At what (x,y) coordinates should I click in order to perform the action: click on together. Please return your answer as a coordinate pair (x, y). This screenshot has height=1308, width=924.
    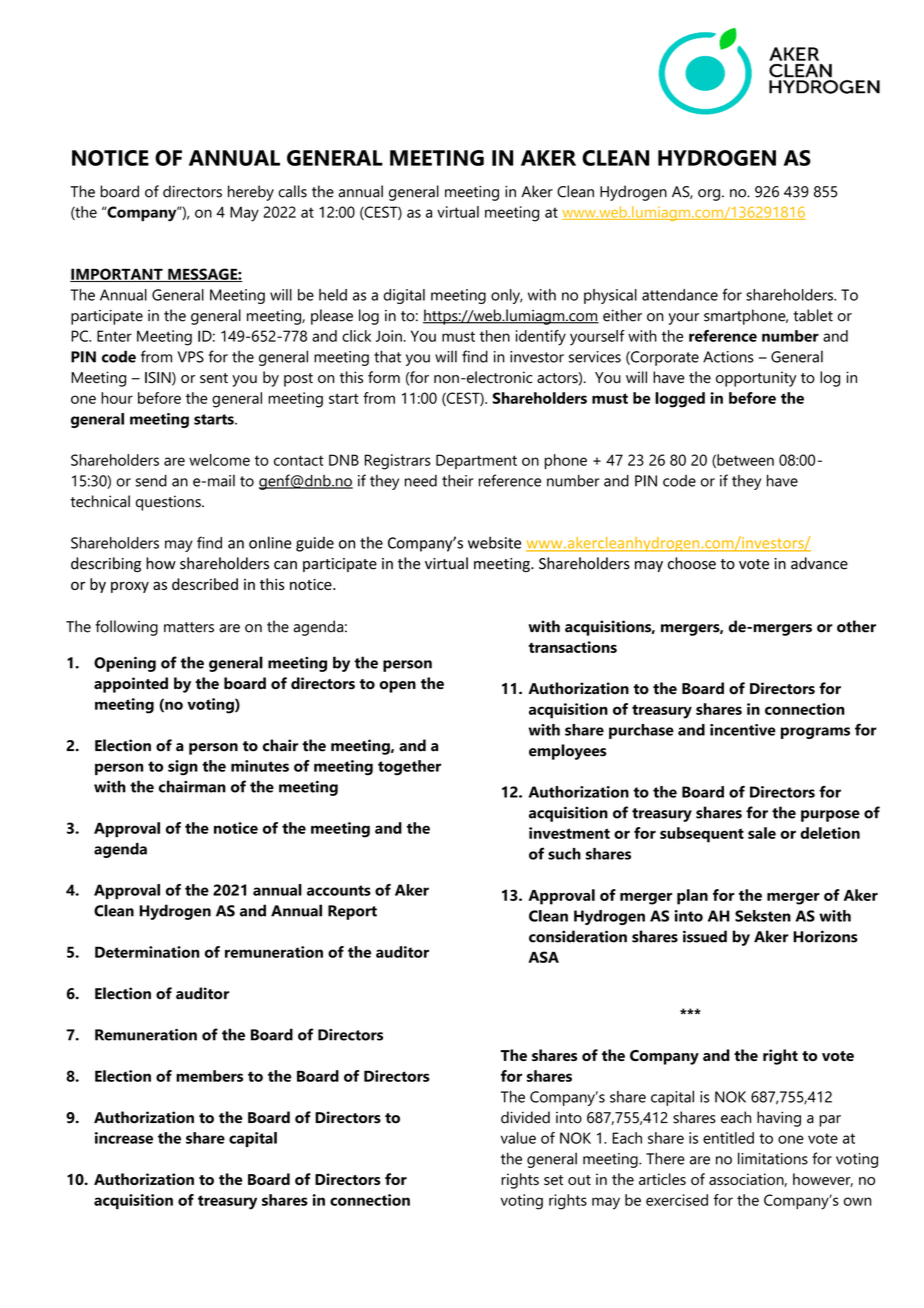
    Looking at the image, I should click on (409, 768).
